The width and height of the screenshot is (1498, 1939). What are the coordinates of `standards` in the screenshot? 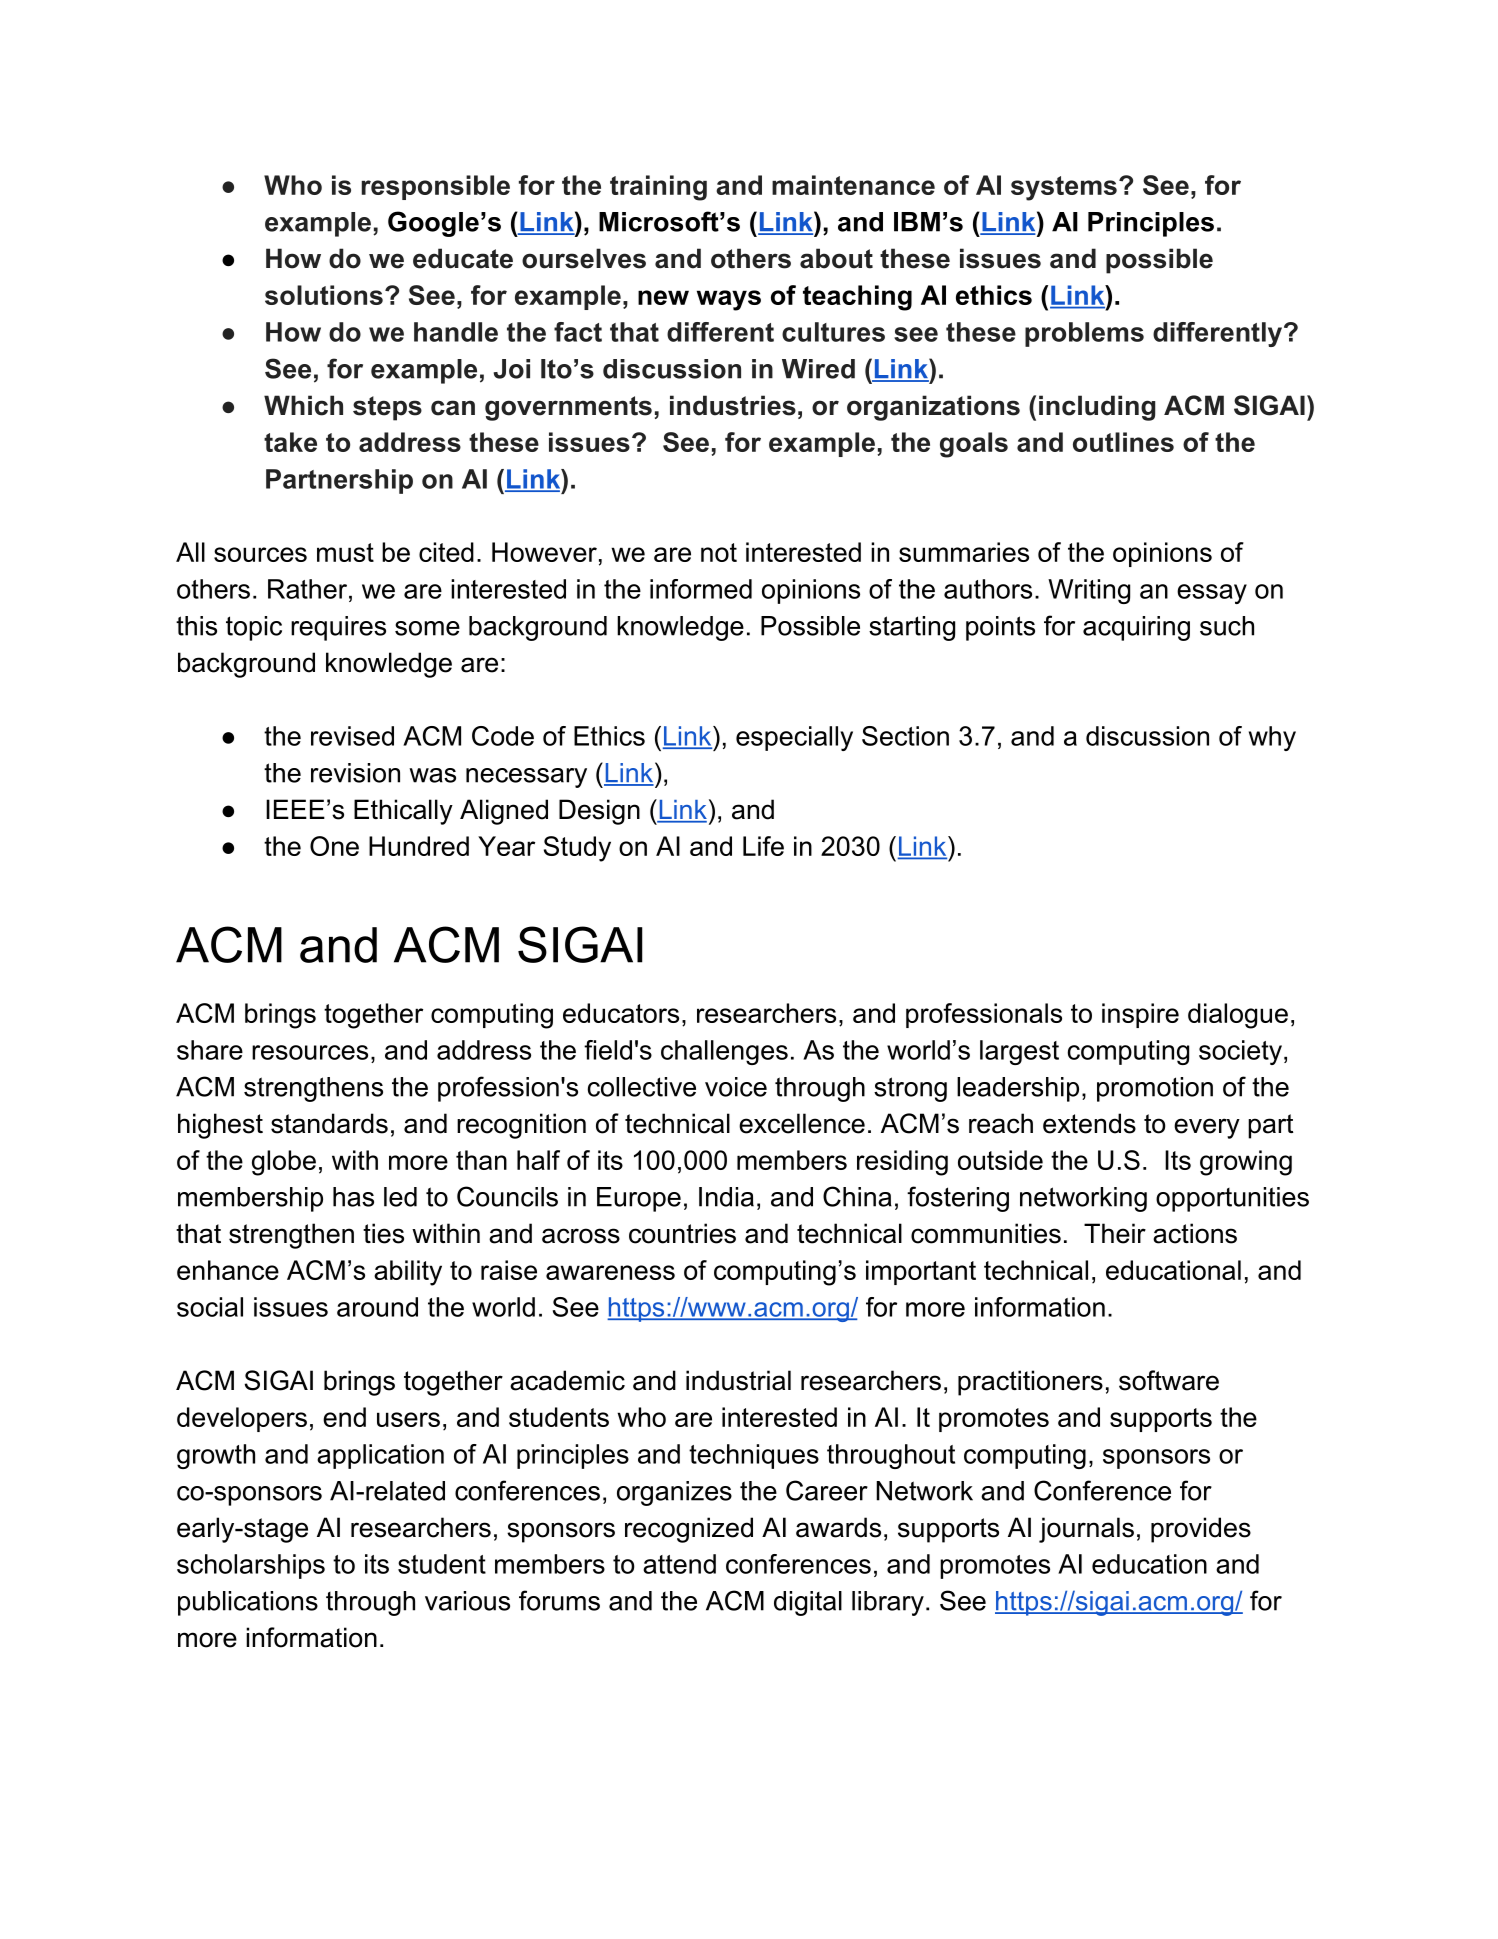 It's located at (329, 1123).
